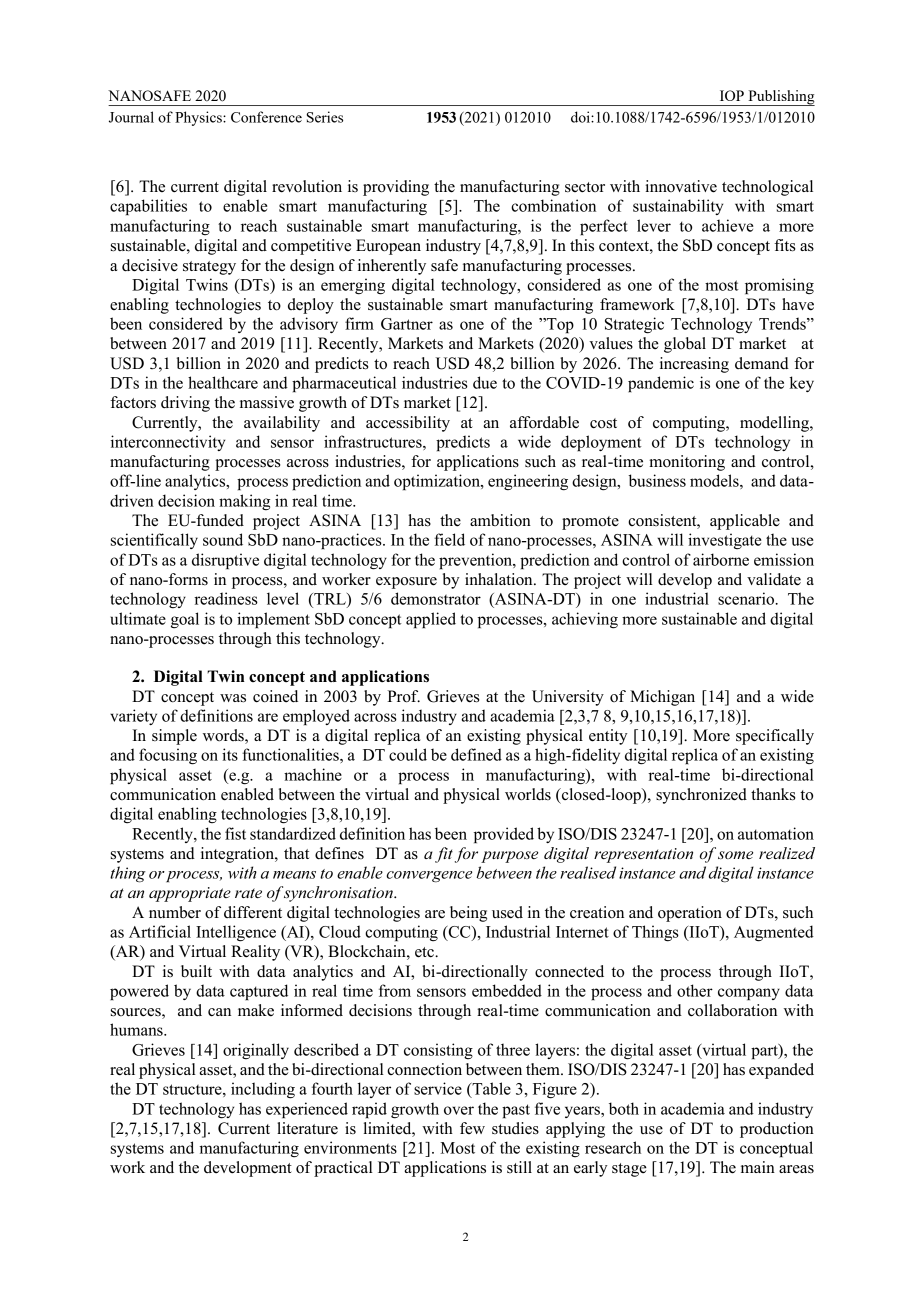 This screenshot has width=924, height=1308. I want to click on scenario, so click(747, 598).
